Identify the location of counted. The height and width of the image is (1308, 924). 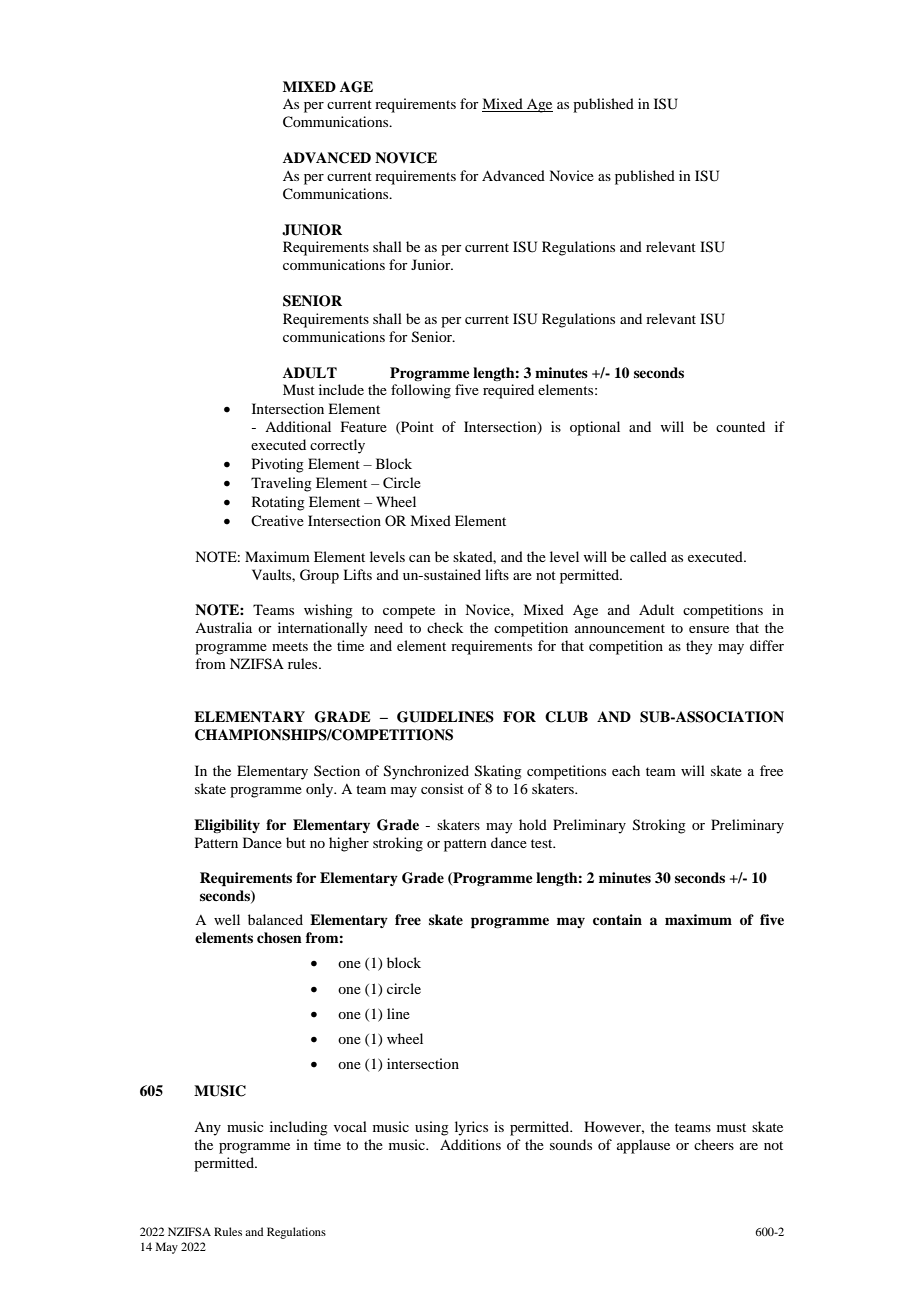
(740, 426).
